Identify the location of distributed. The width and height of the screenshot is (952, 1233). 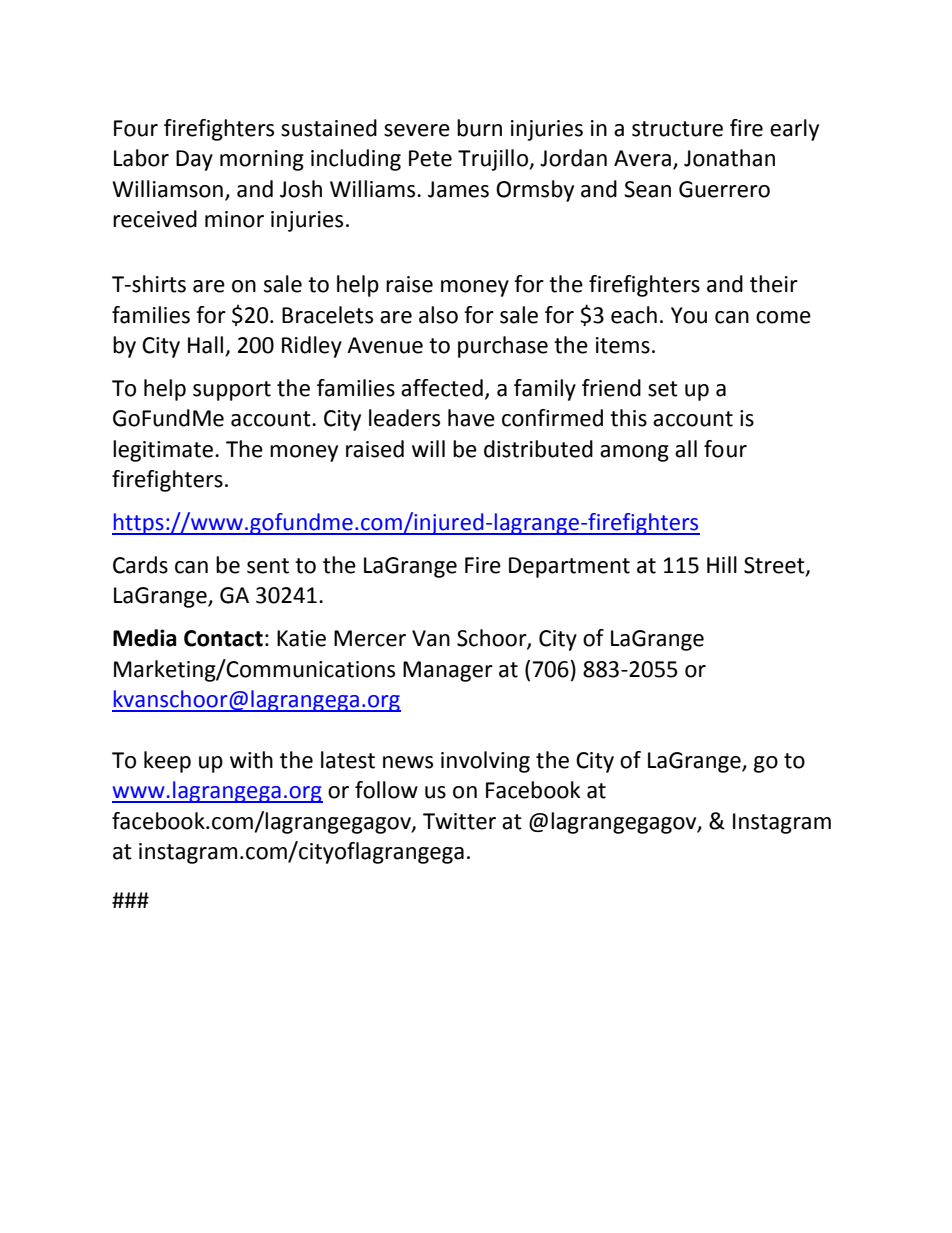
(538, 449).
